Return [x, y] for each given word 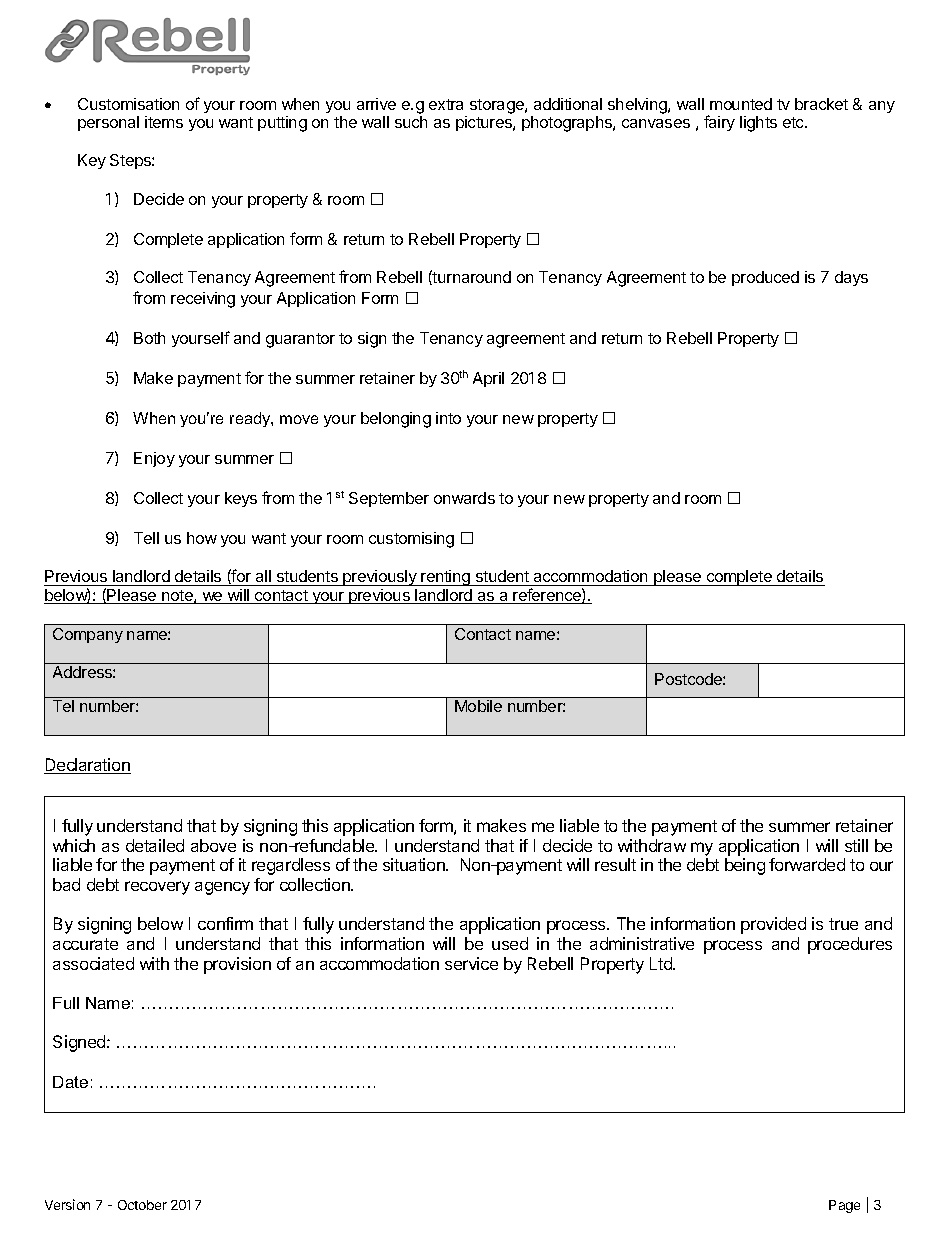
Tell [146, 538]
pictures [485, 123]
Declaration [87, 766]
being [745, 866]
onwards [464, 498]
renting [446, 578]
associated [93, 963]
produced [765, 278]
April [488, 379]
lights [758, 124]
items [164, 122]
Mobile [478, 706]
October [142, 1205]
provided [773, 925]
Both [149, 338]
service [471, 963]
